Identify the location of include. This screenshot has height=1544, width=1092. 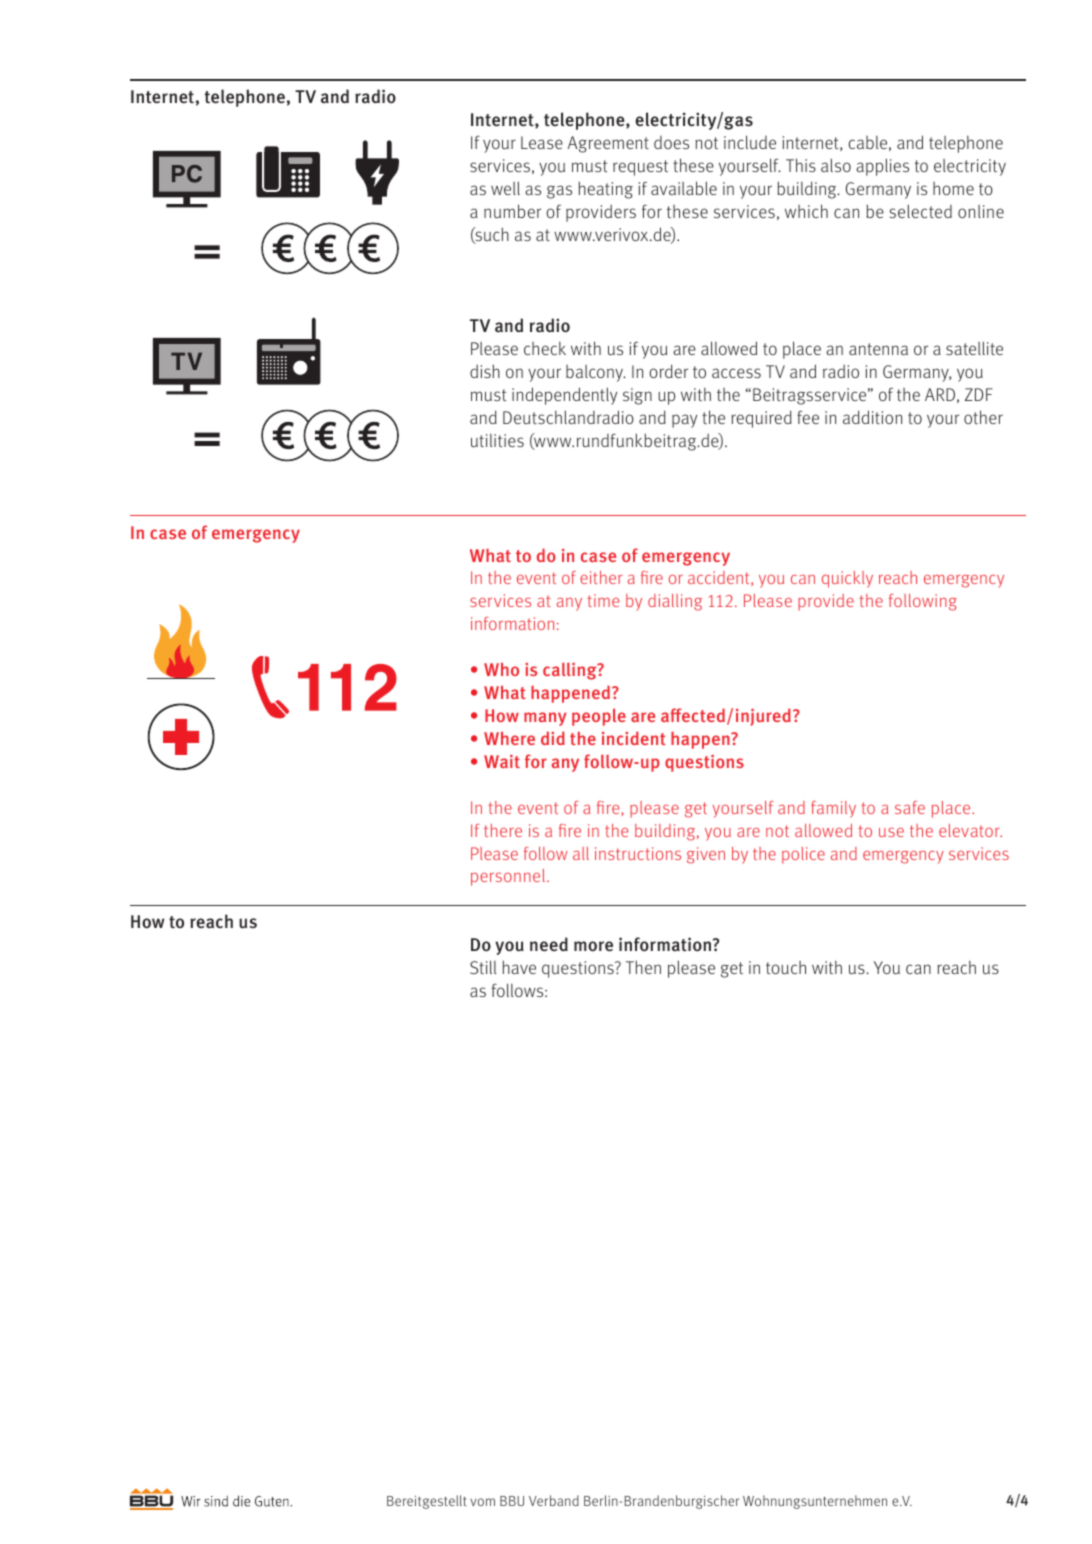
(750, 142).
